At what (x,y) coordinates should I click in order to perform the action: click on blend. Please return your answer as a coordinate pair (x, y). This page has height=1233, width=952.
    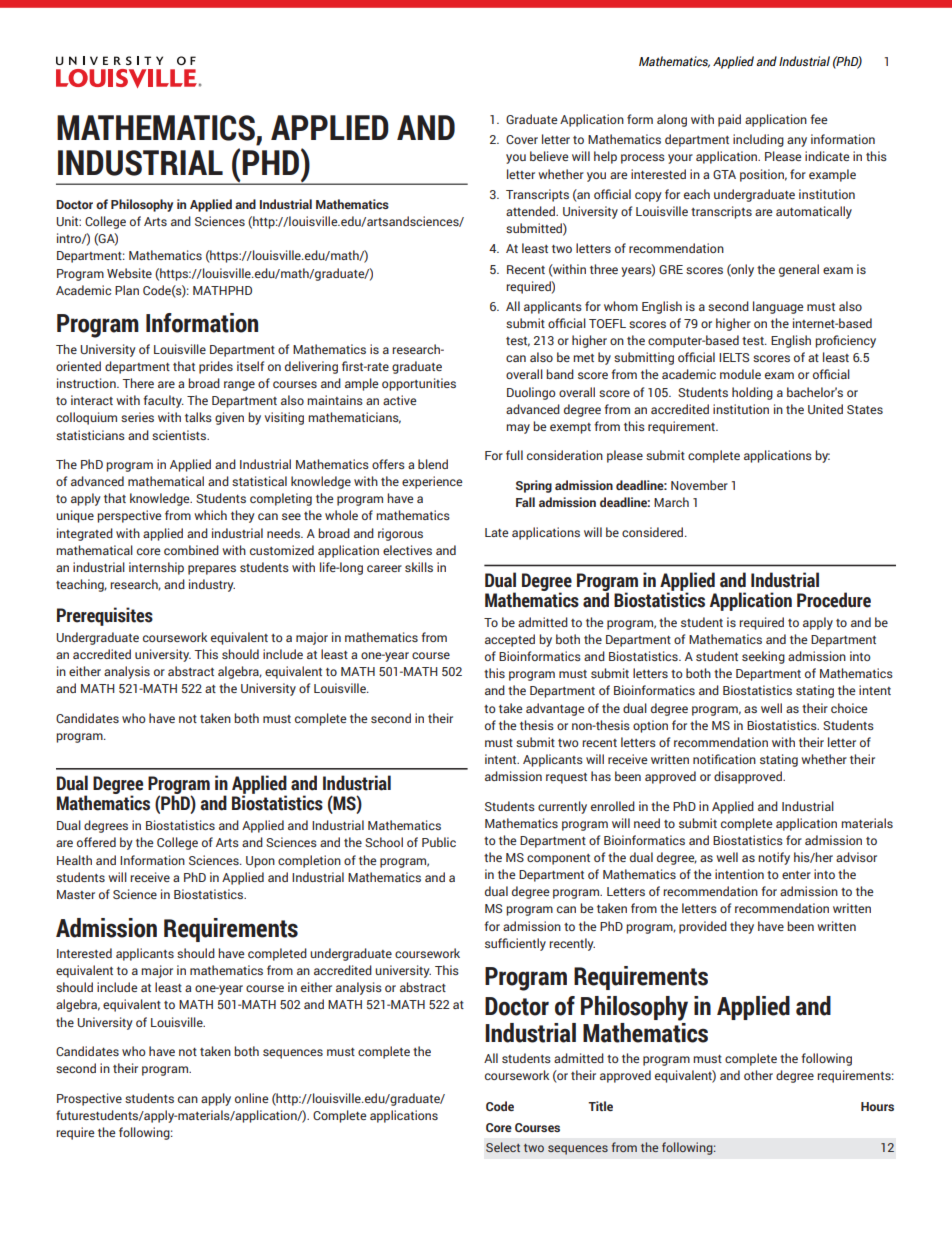
    Looking at the image, I should click on (433, 464).
